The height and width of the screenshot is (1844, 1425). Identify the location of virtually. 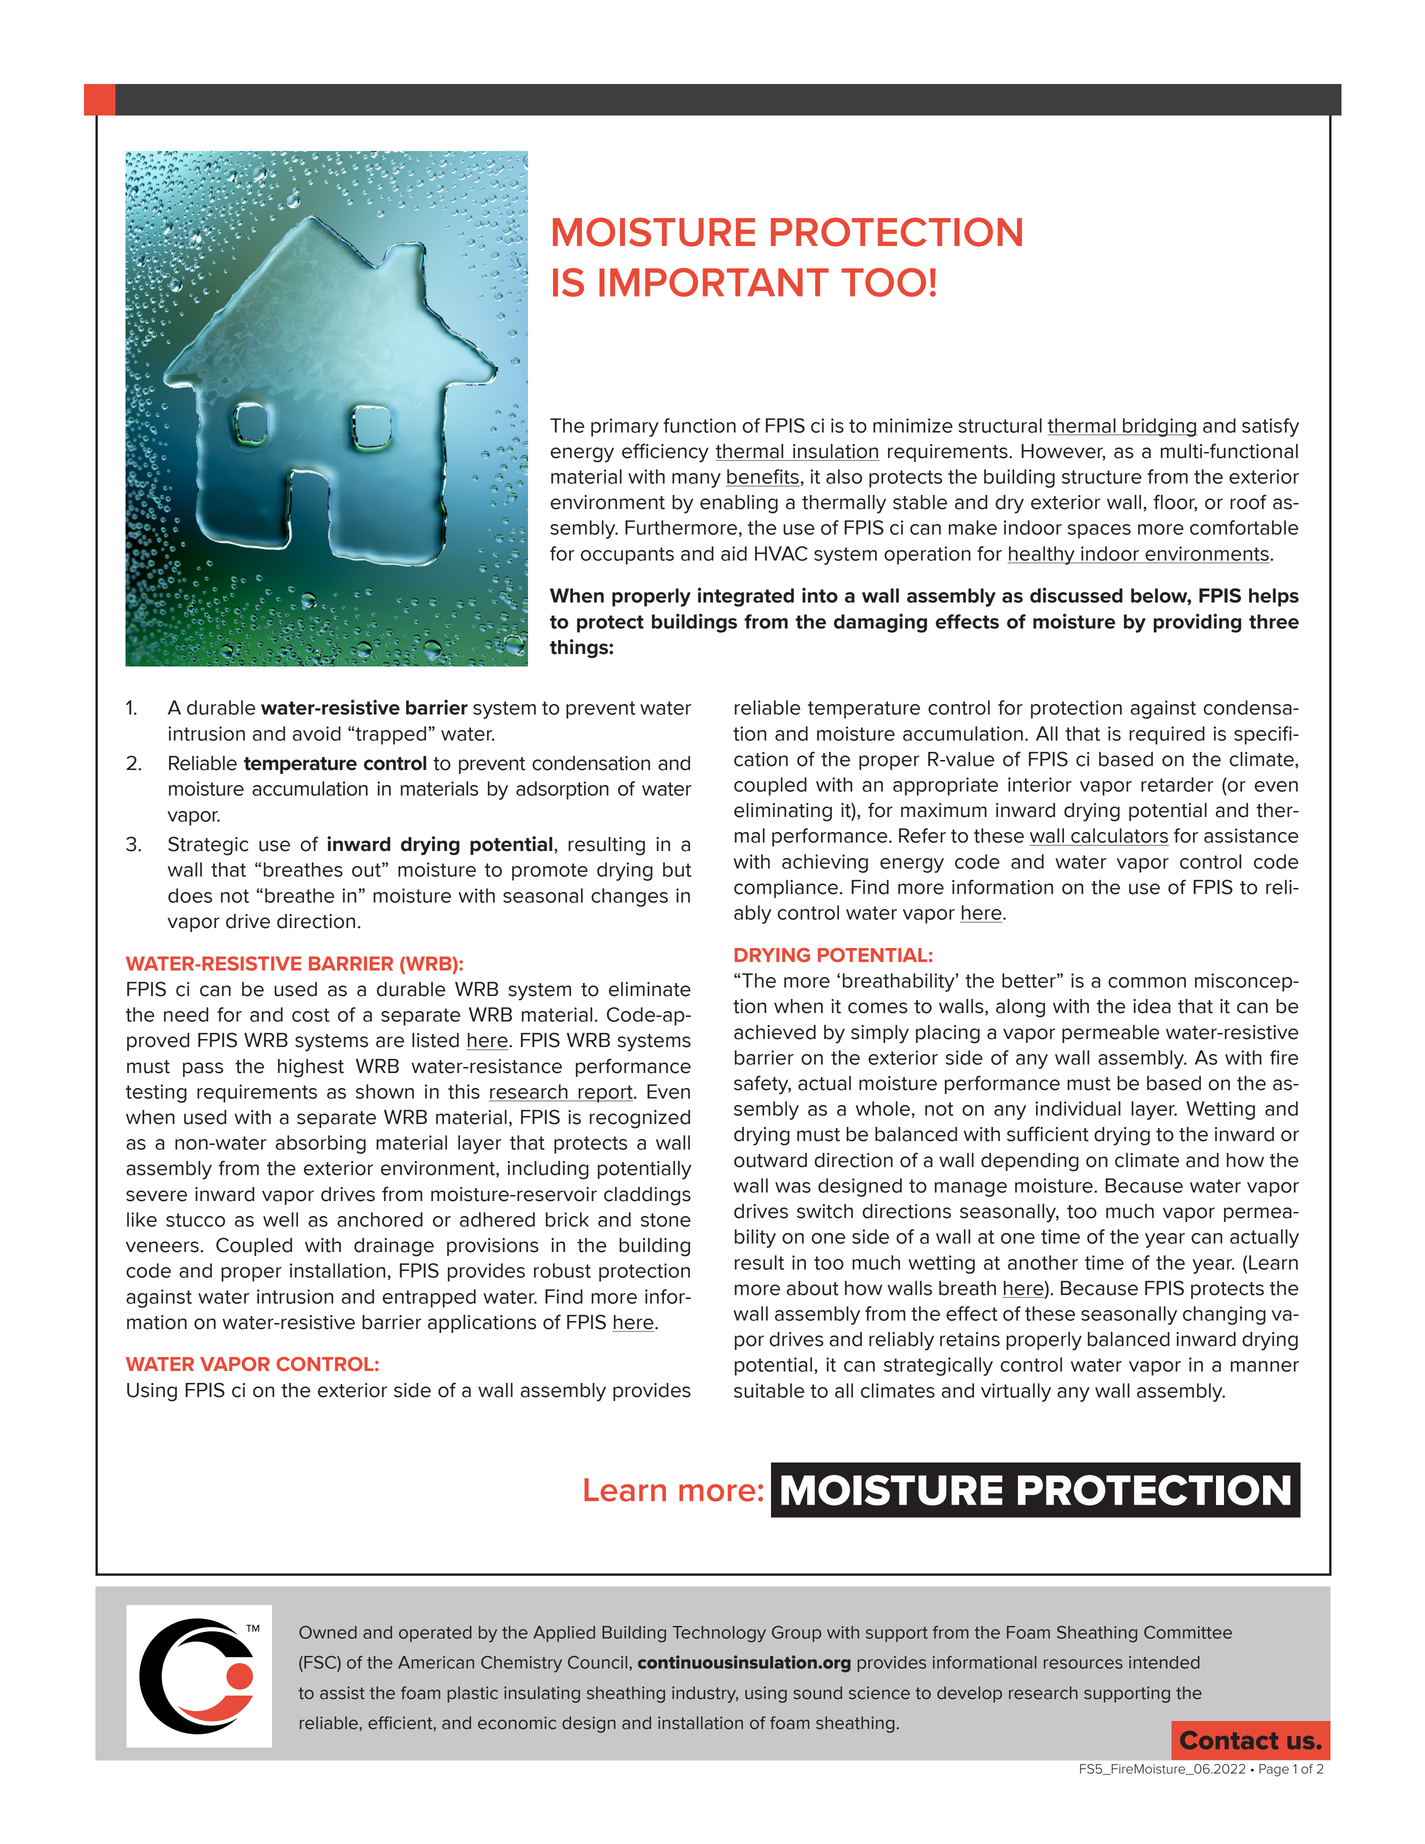
(1016, 1392).
